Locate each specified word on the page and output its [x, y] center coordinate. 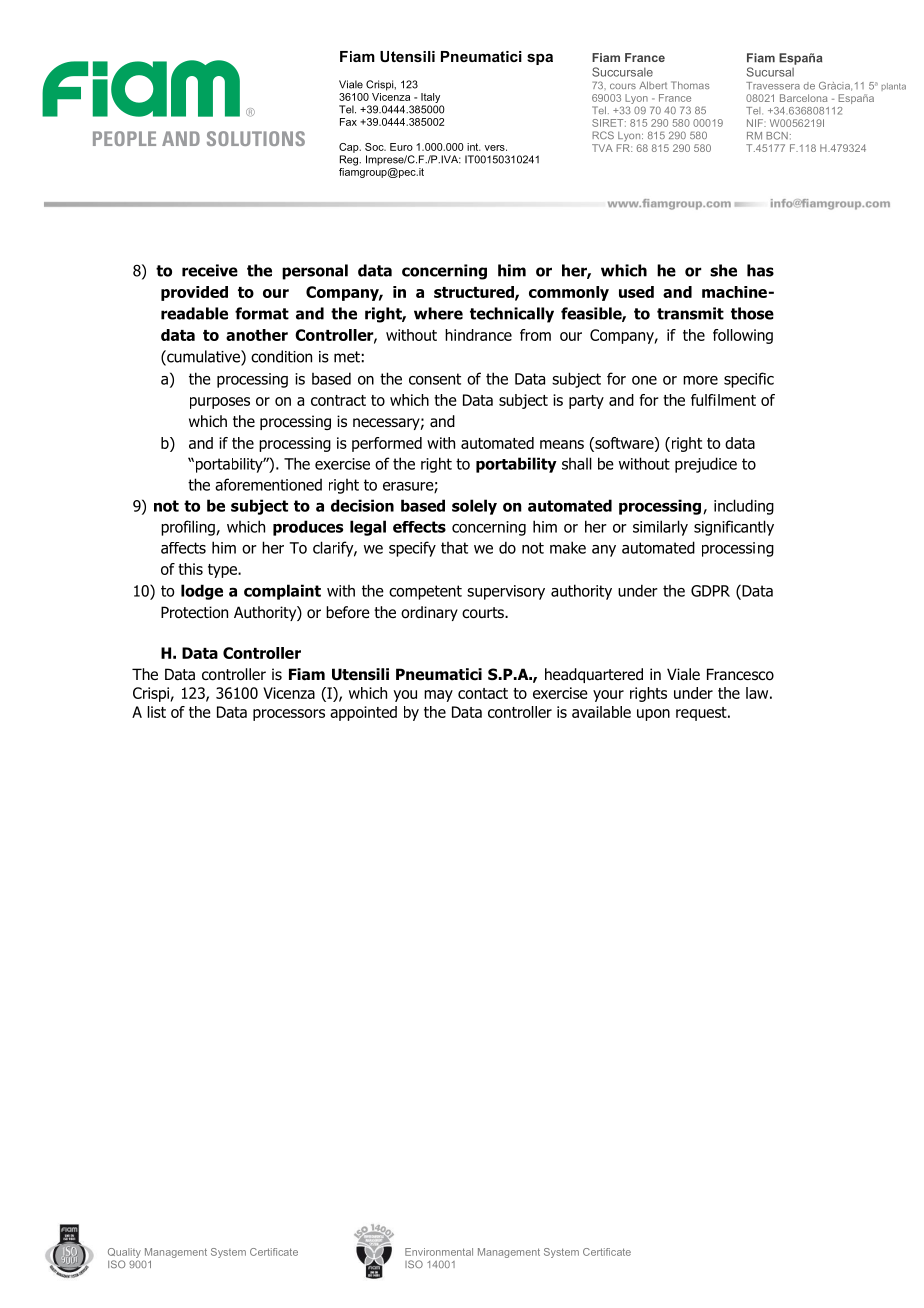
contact [483, 693]
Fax [348, 122]
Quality [124, 1253]
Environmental [439, 1252]
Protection [194, 612]
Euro [401, 147]
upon [653, 715]
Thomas [690, 85]
